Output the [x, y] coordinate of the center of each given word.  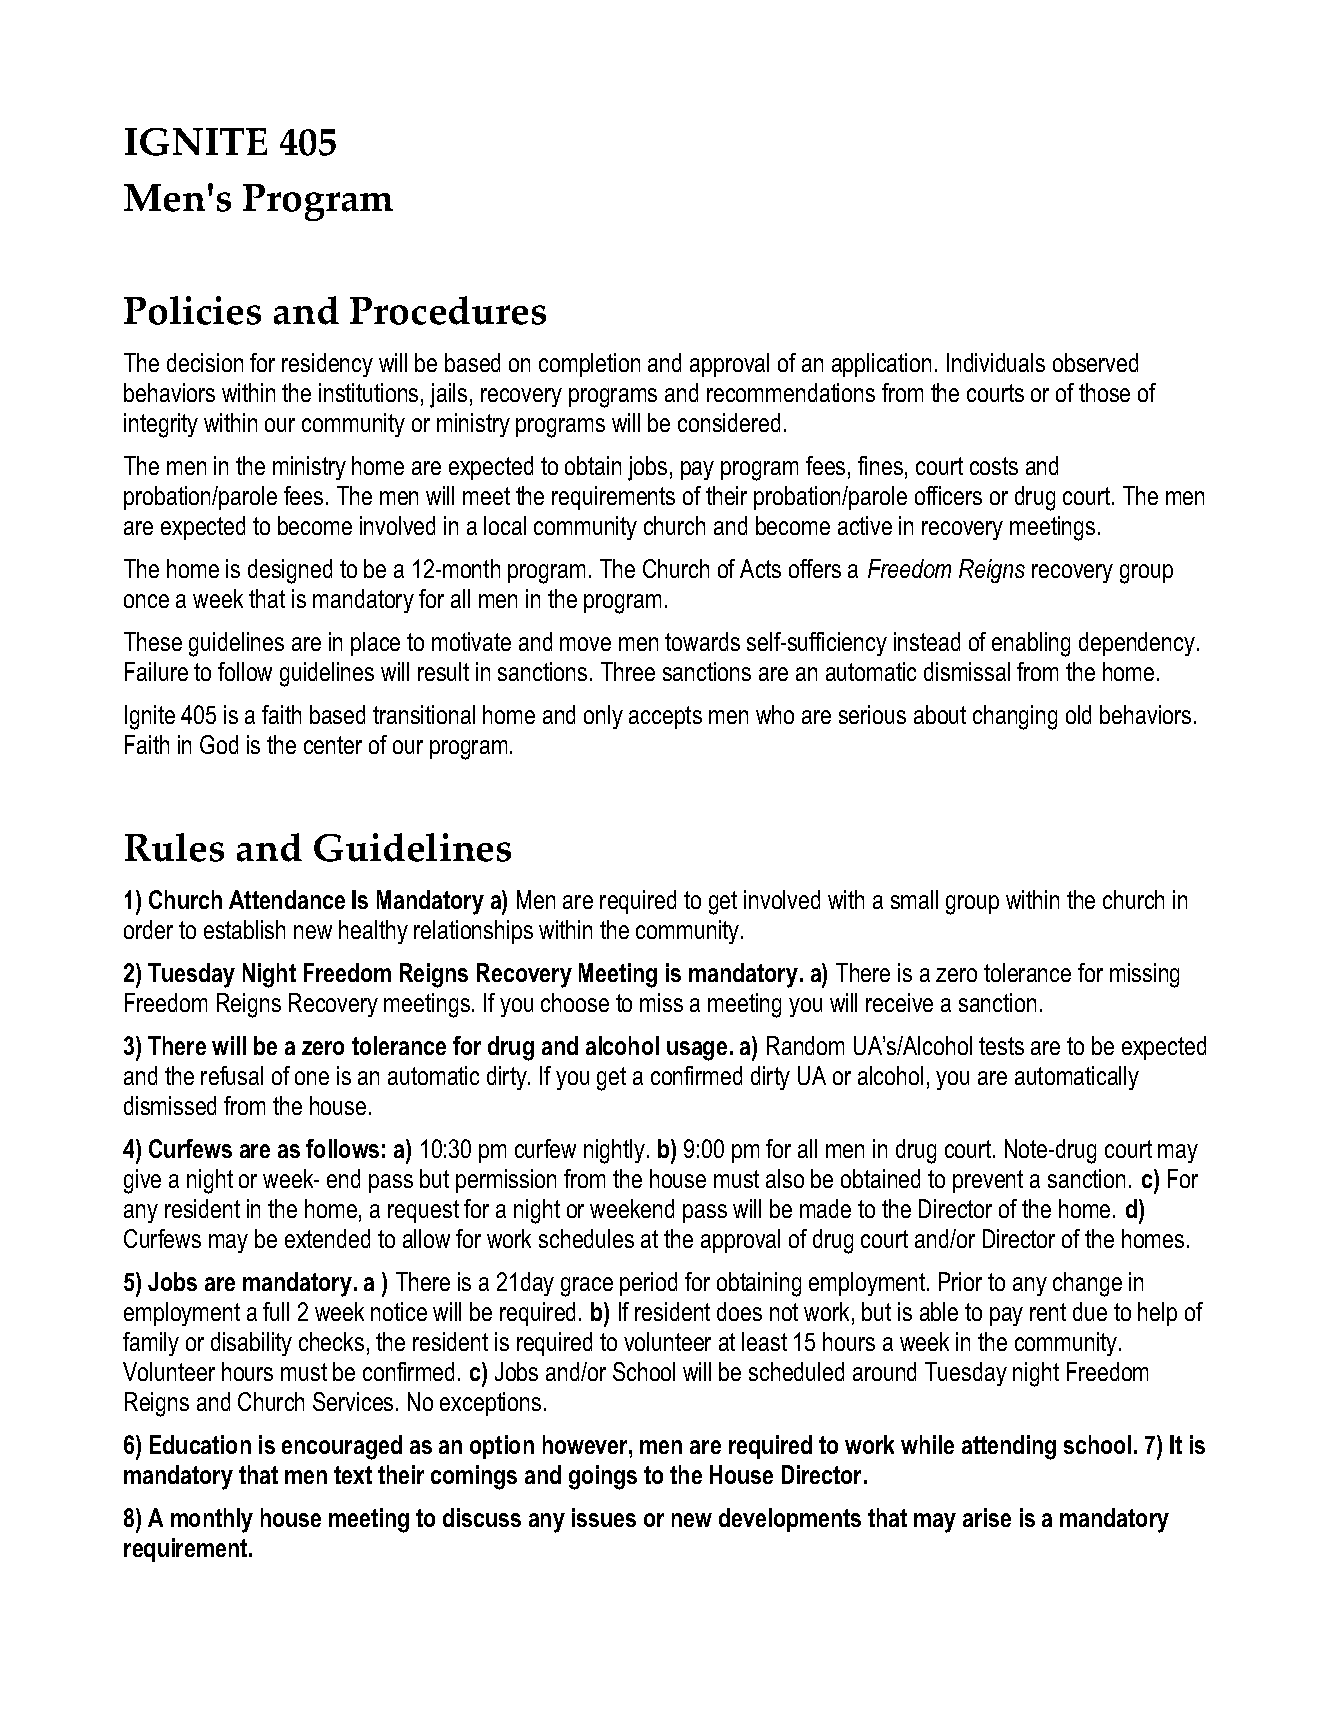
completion [589, 365]
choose [575, 1002]
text [353, 1475]
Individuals [996, 362]
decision [205, 362]
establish [244, 929]
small [914, 899]
